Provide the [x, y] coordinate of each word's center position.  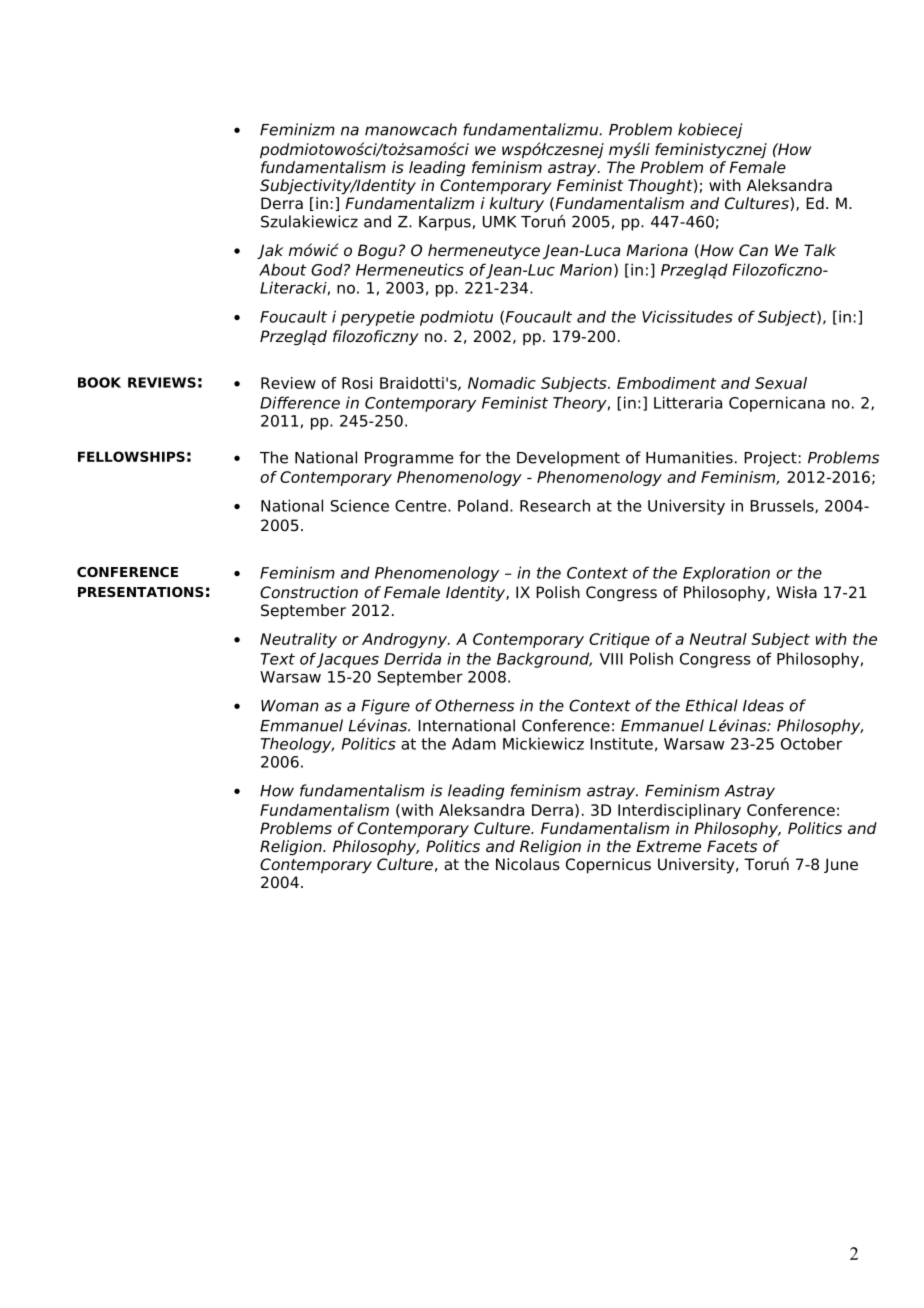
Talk [820, 250]
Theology [297, 745]
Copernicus [608, 866]
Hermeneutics [410, 269]
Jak [270, 251]
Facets [732, 846]
